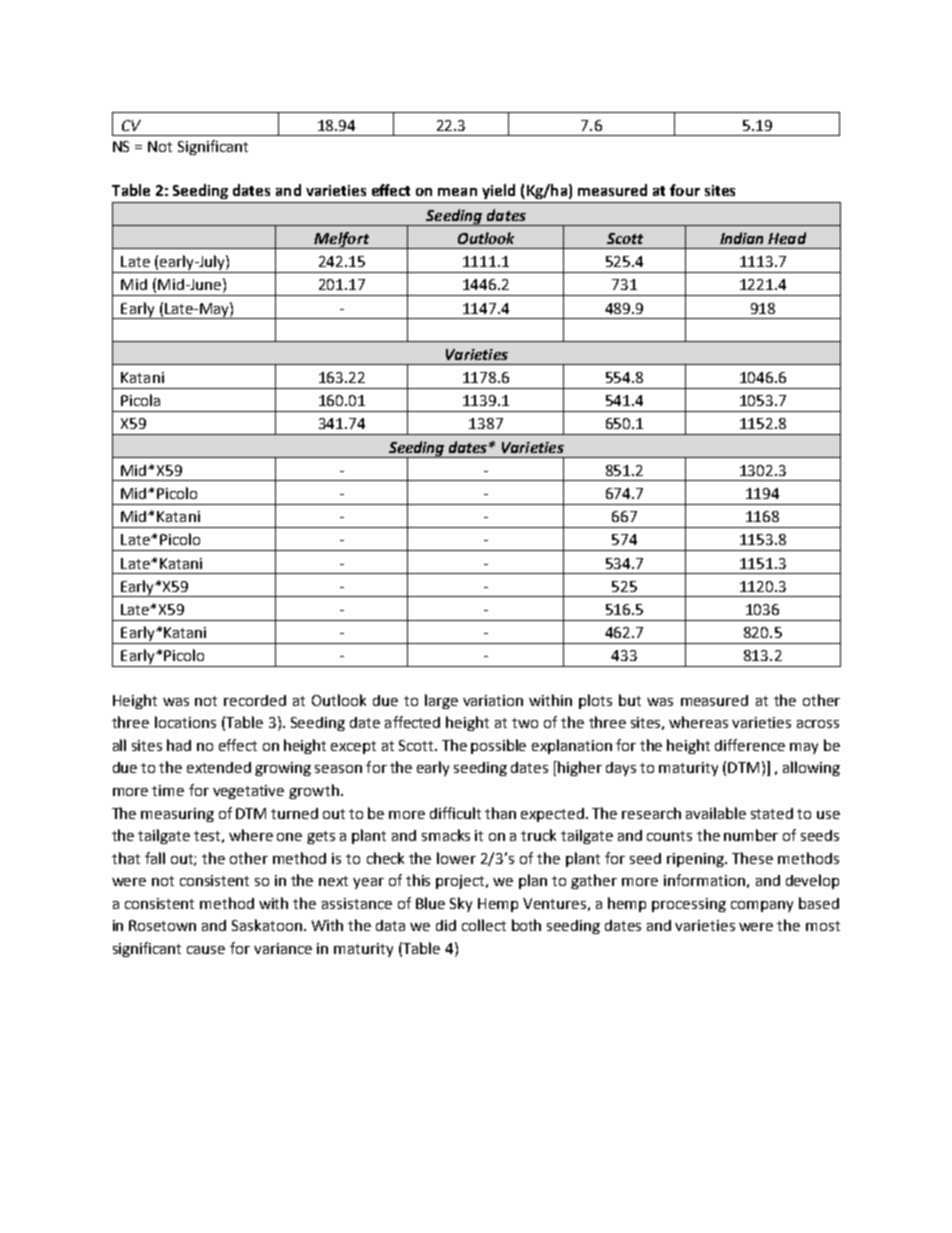 The image size is (952, 1233). What do you see at coordinates (787, 238) in the screenshot?
I see `Head` at bounding box center [787, 238].
